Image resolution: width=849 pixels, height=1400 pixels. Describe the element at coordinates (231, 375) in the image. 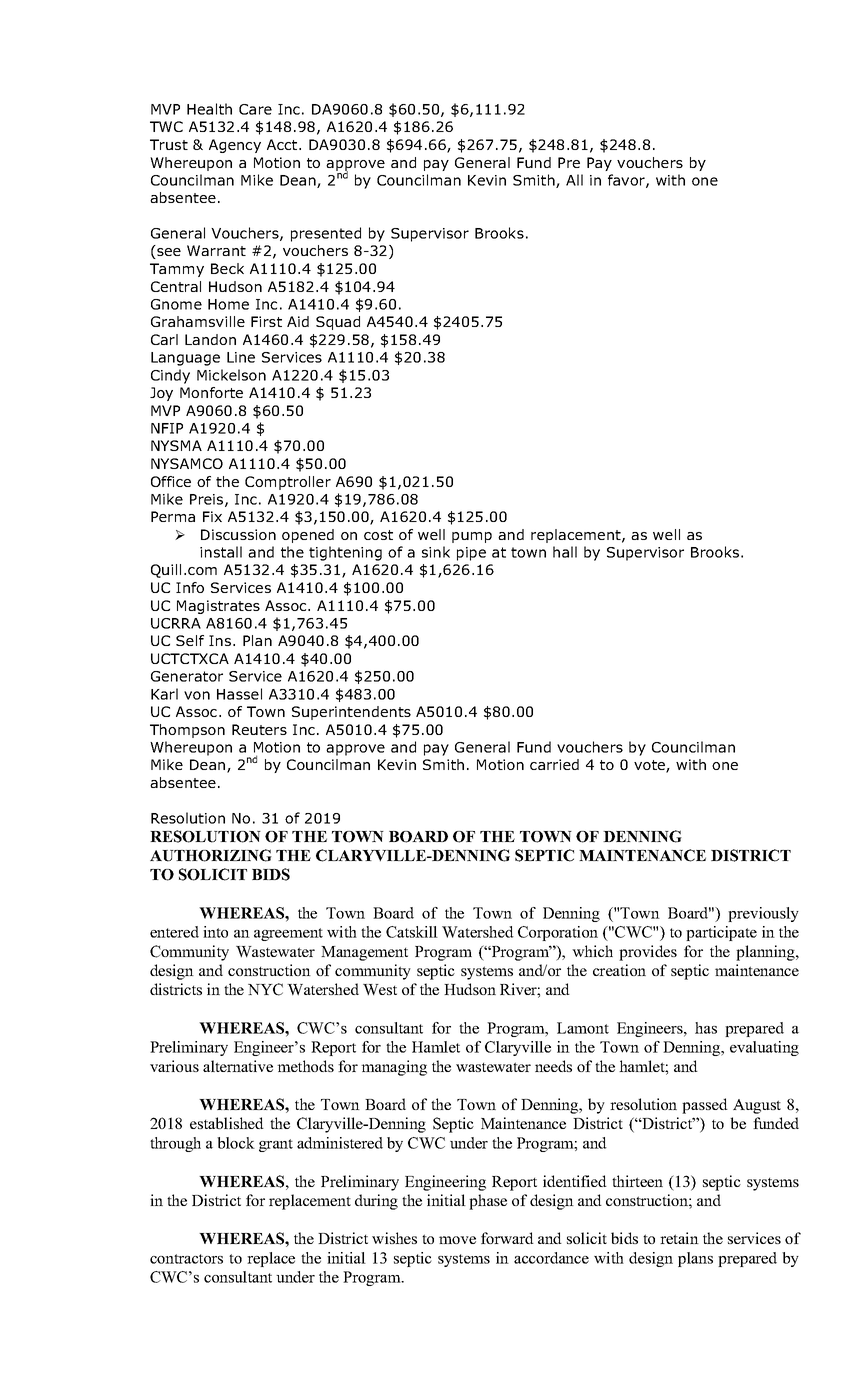

I see `Mickelson` at that location.
